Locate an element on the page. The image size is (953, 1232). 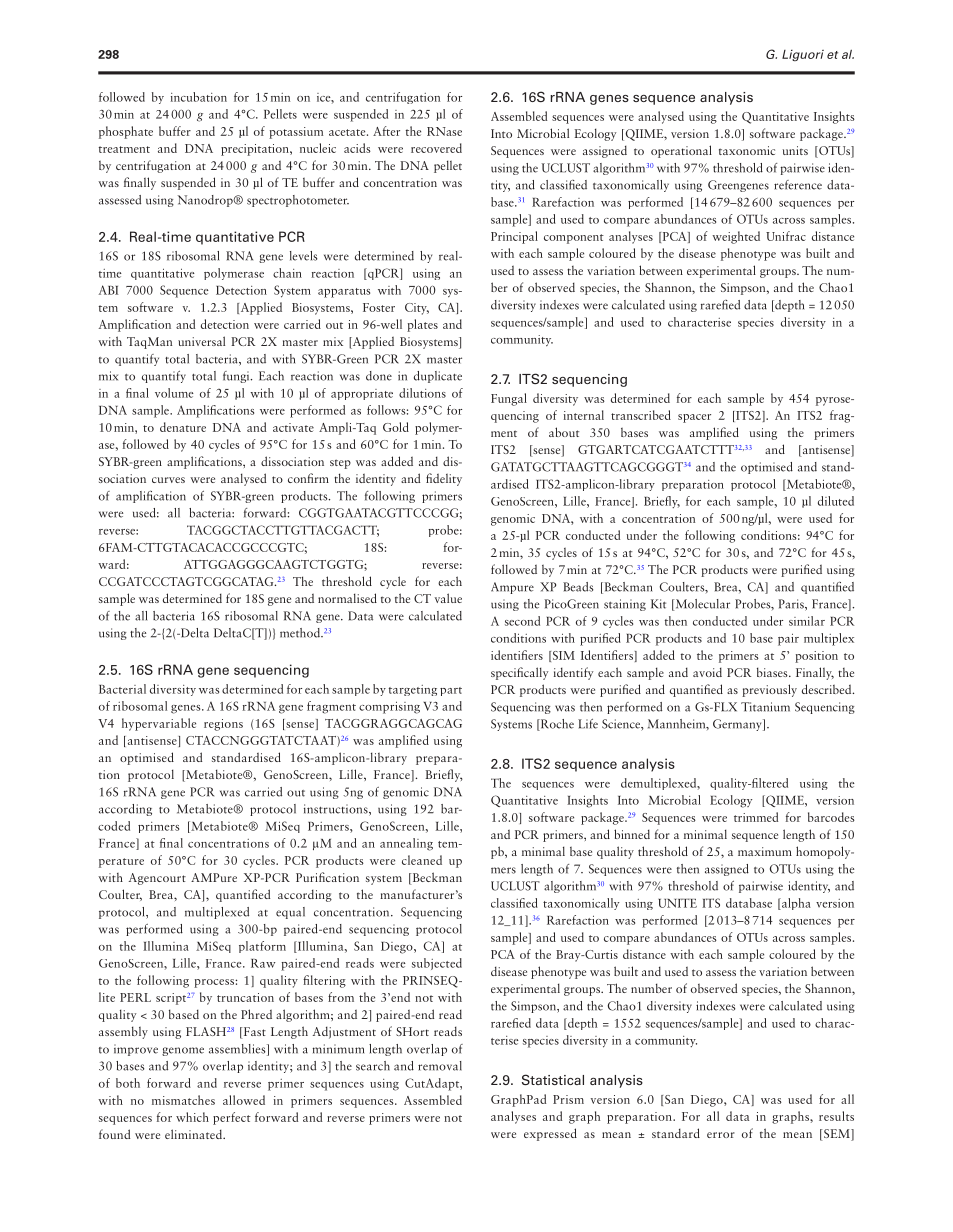
volume is located at coordinates (174, 393).
